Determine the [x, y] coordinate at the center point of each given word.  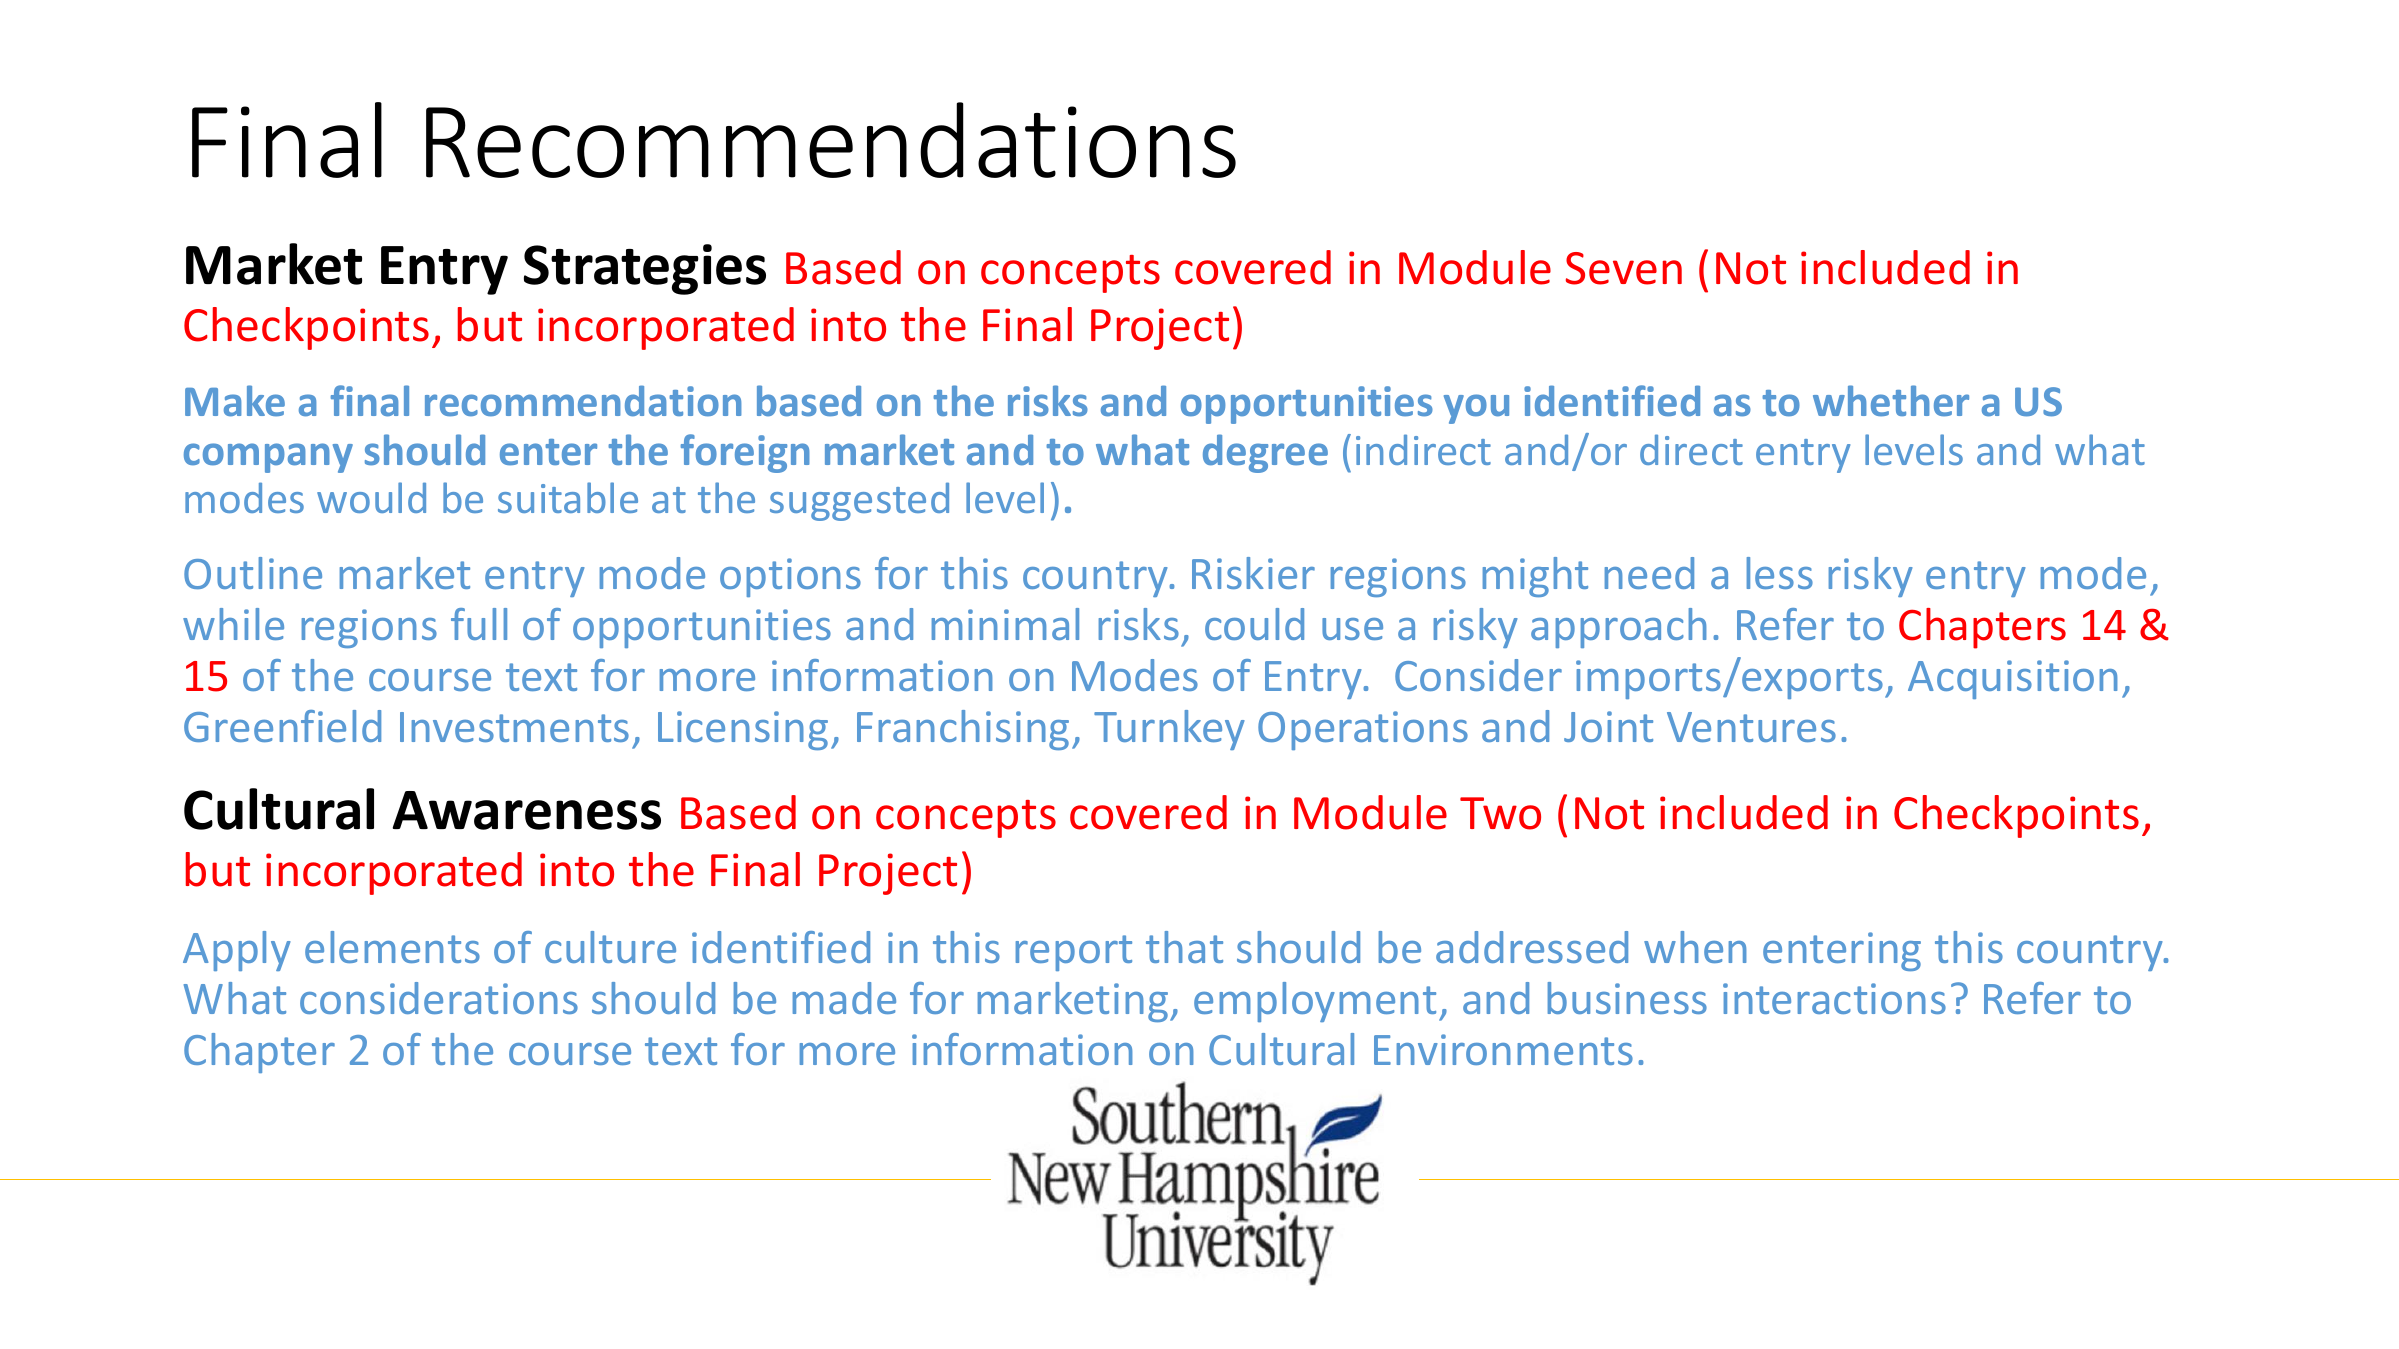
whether [1891, 401]
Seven [1624, 268]
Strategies [645, 269]
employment [1315, 1002]
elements [392, 947]
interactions [1834, 998]
